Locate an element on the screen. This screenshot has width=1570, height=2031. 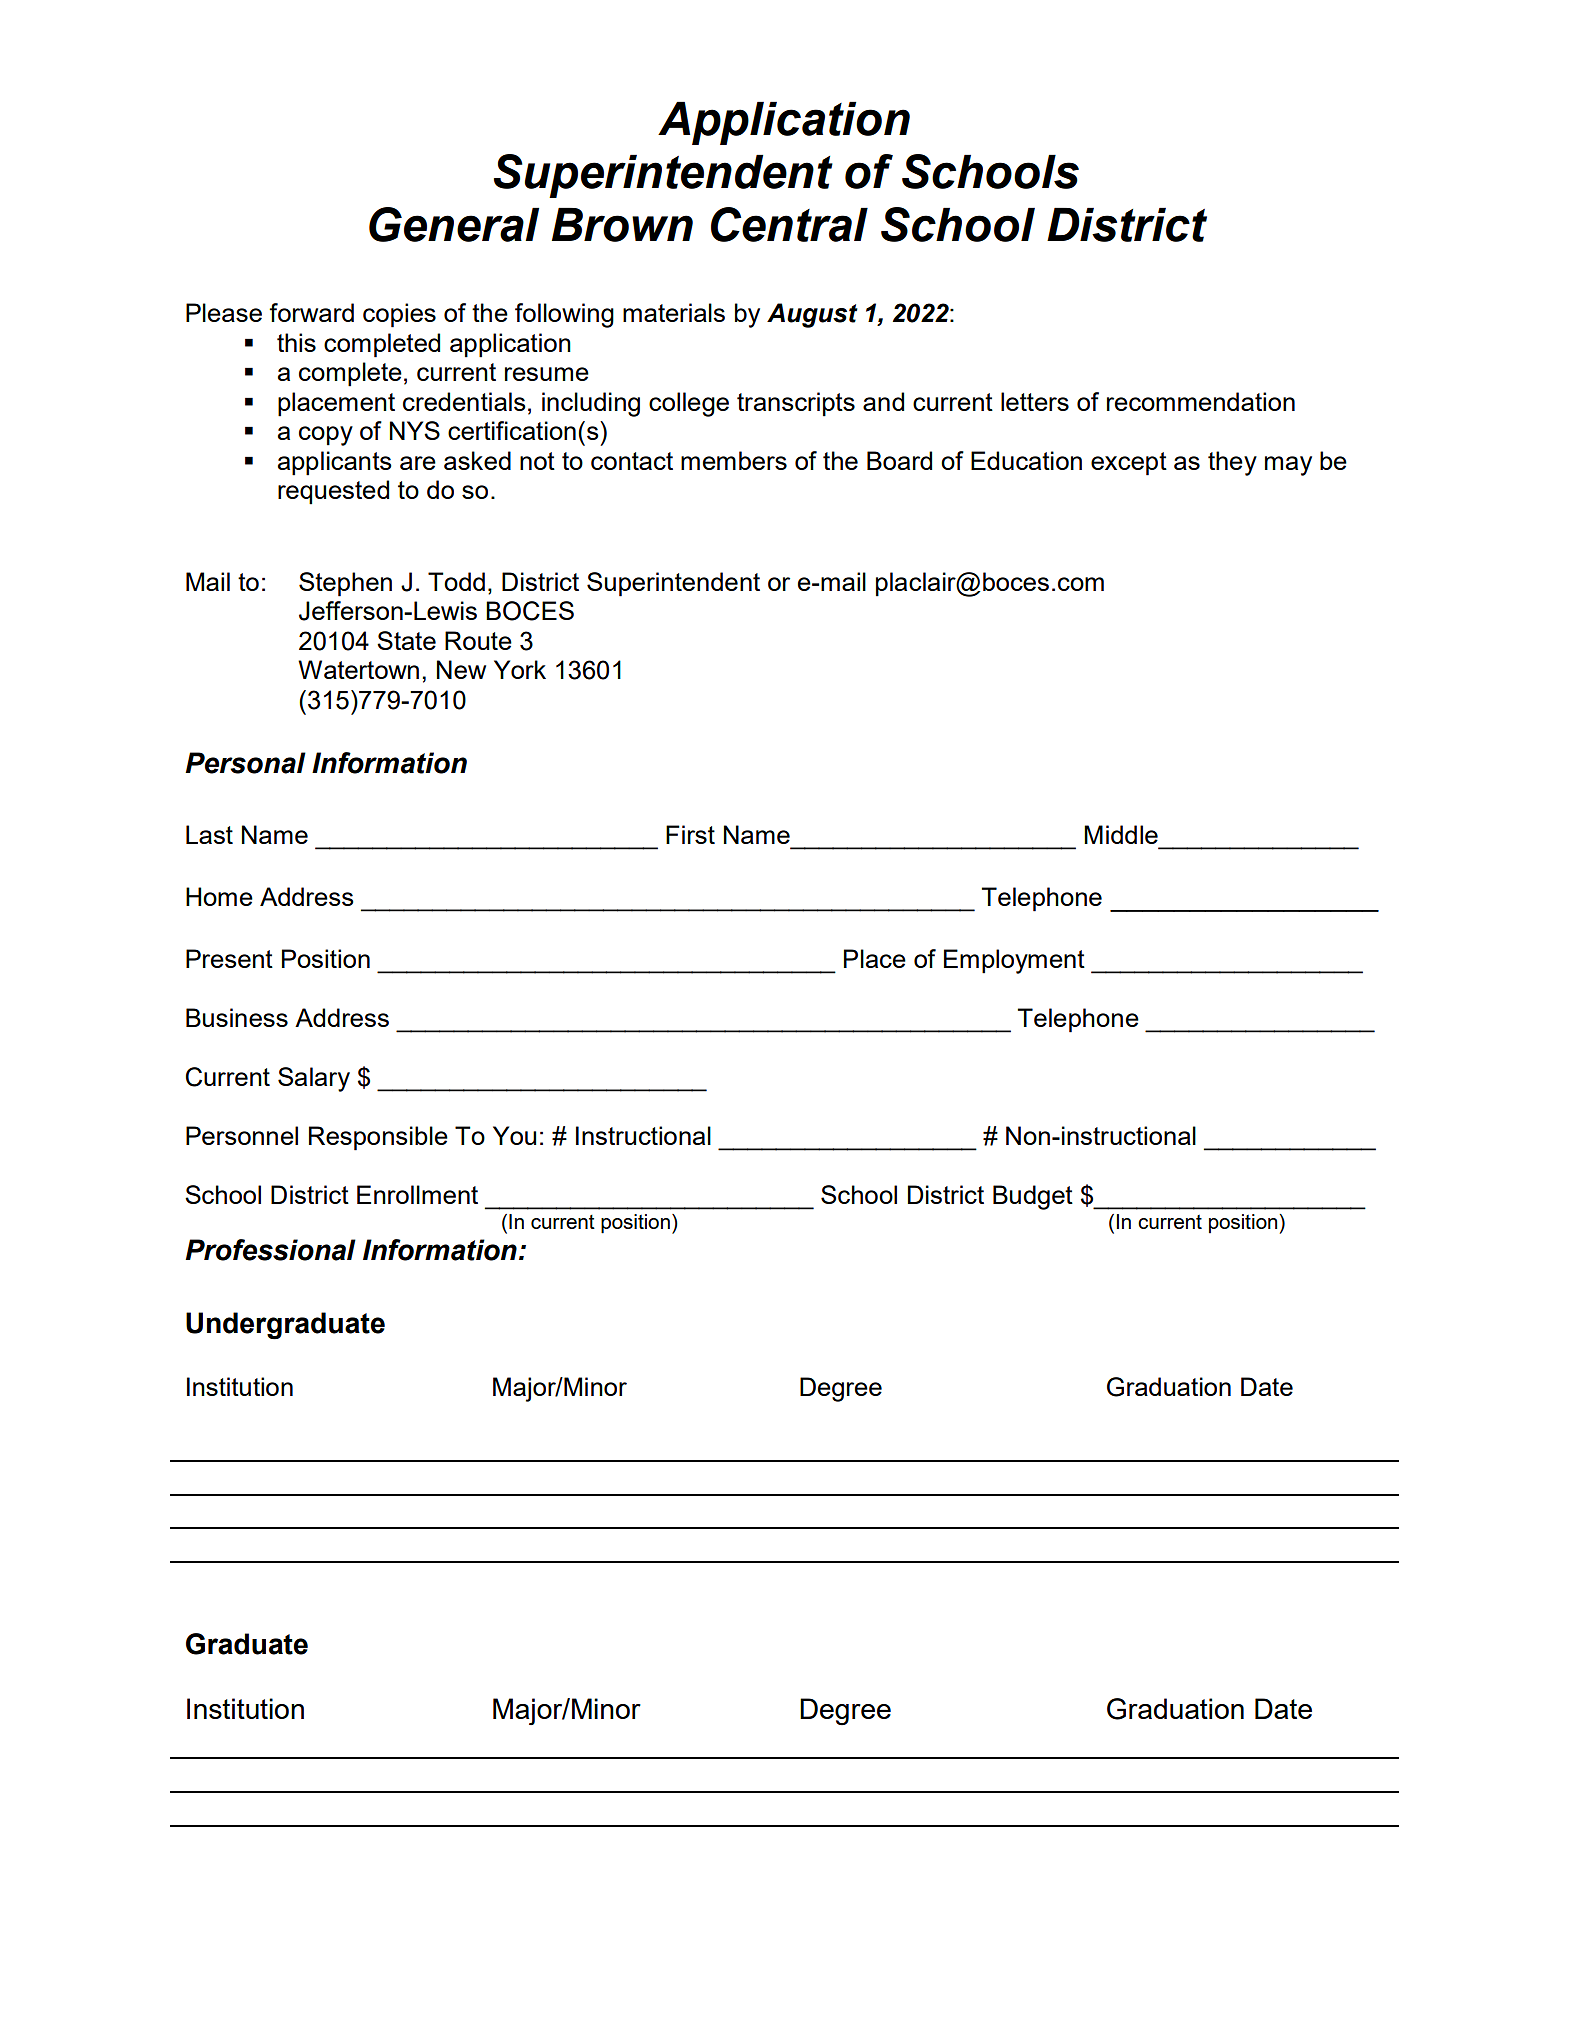
Central is located at coordinates (789, 224).
